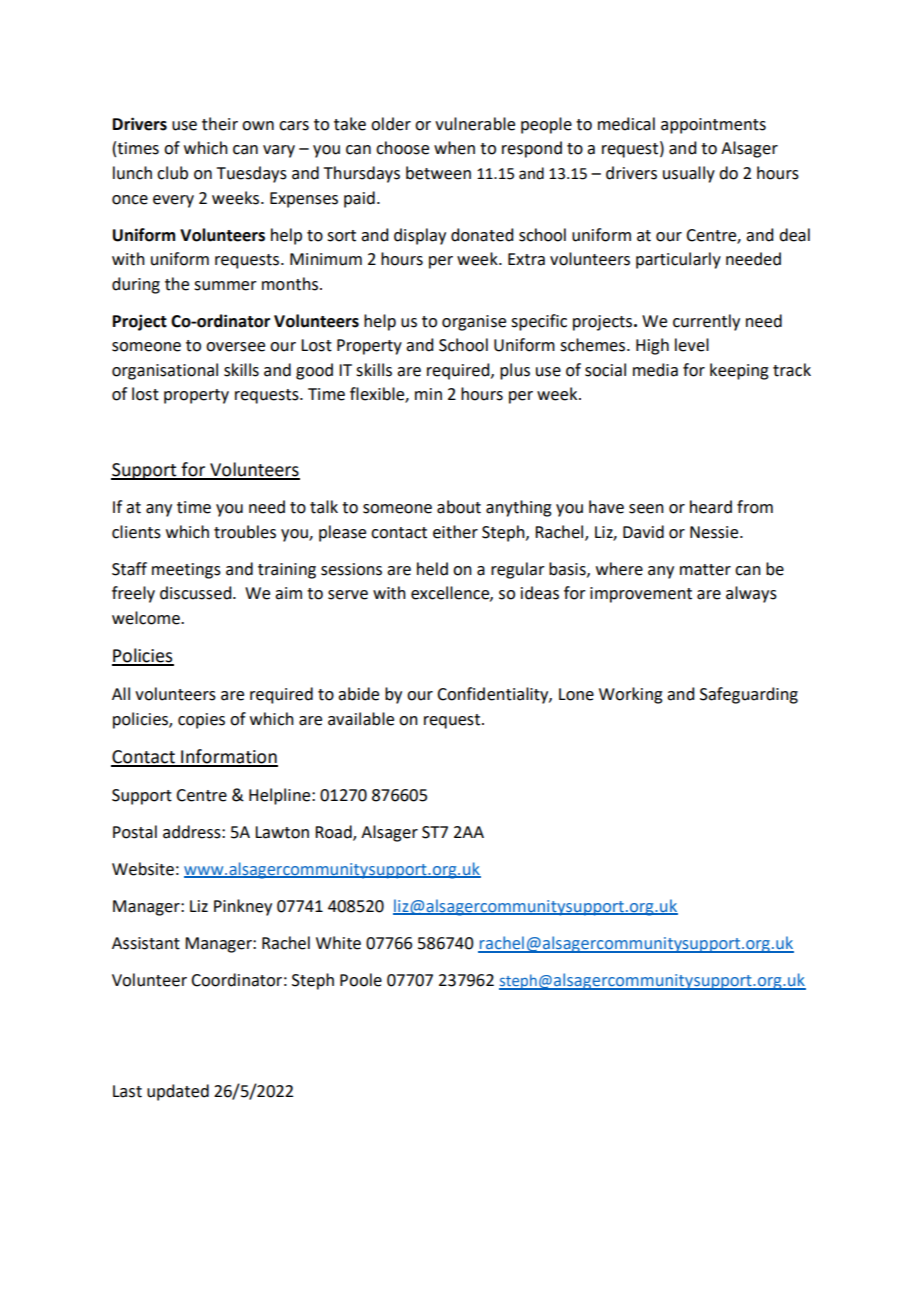 The height and width of the screenshot is (1308, 924). What do you see at coordinates (432, 569) in the screenshot?
I see `held` at bounding box center [432, 569].
